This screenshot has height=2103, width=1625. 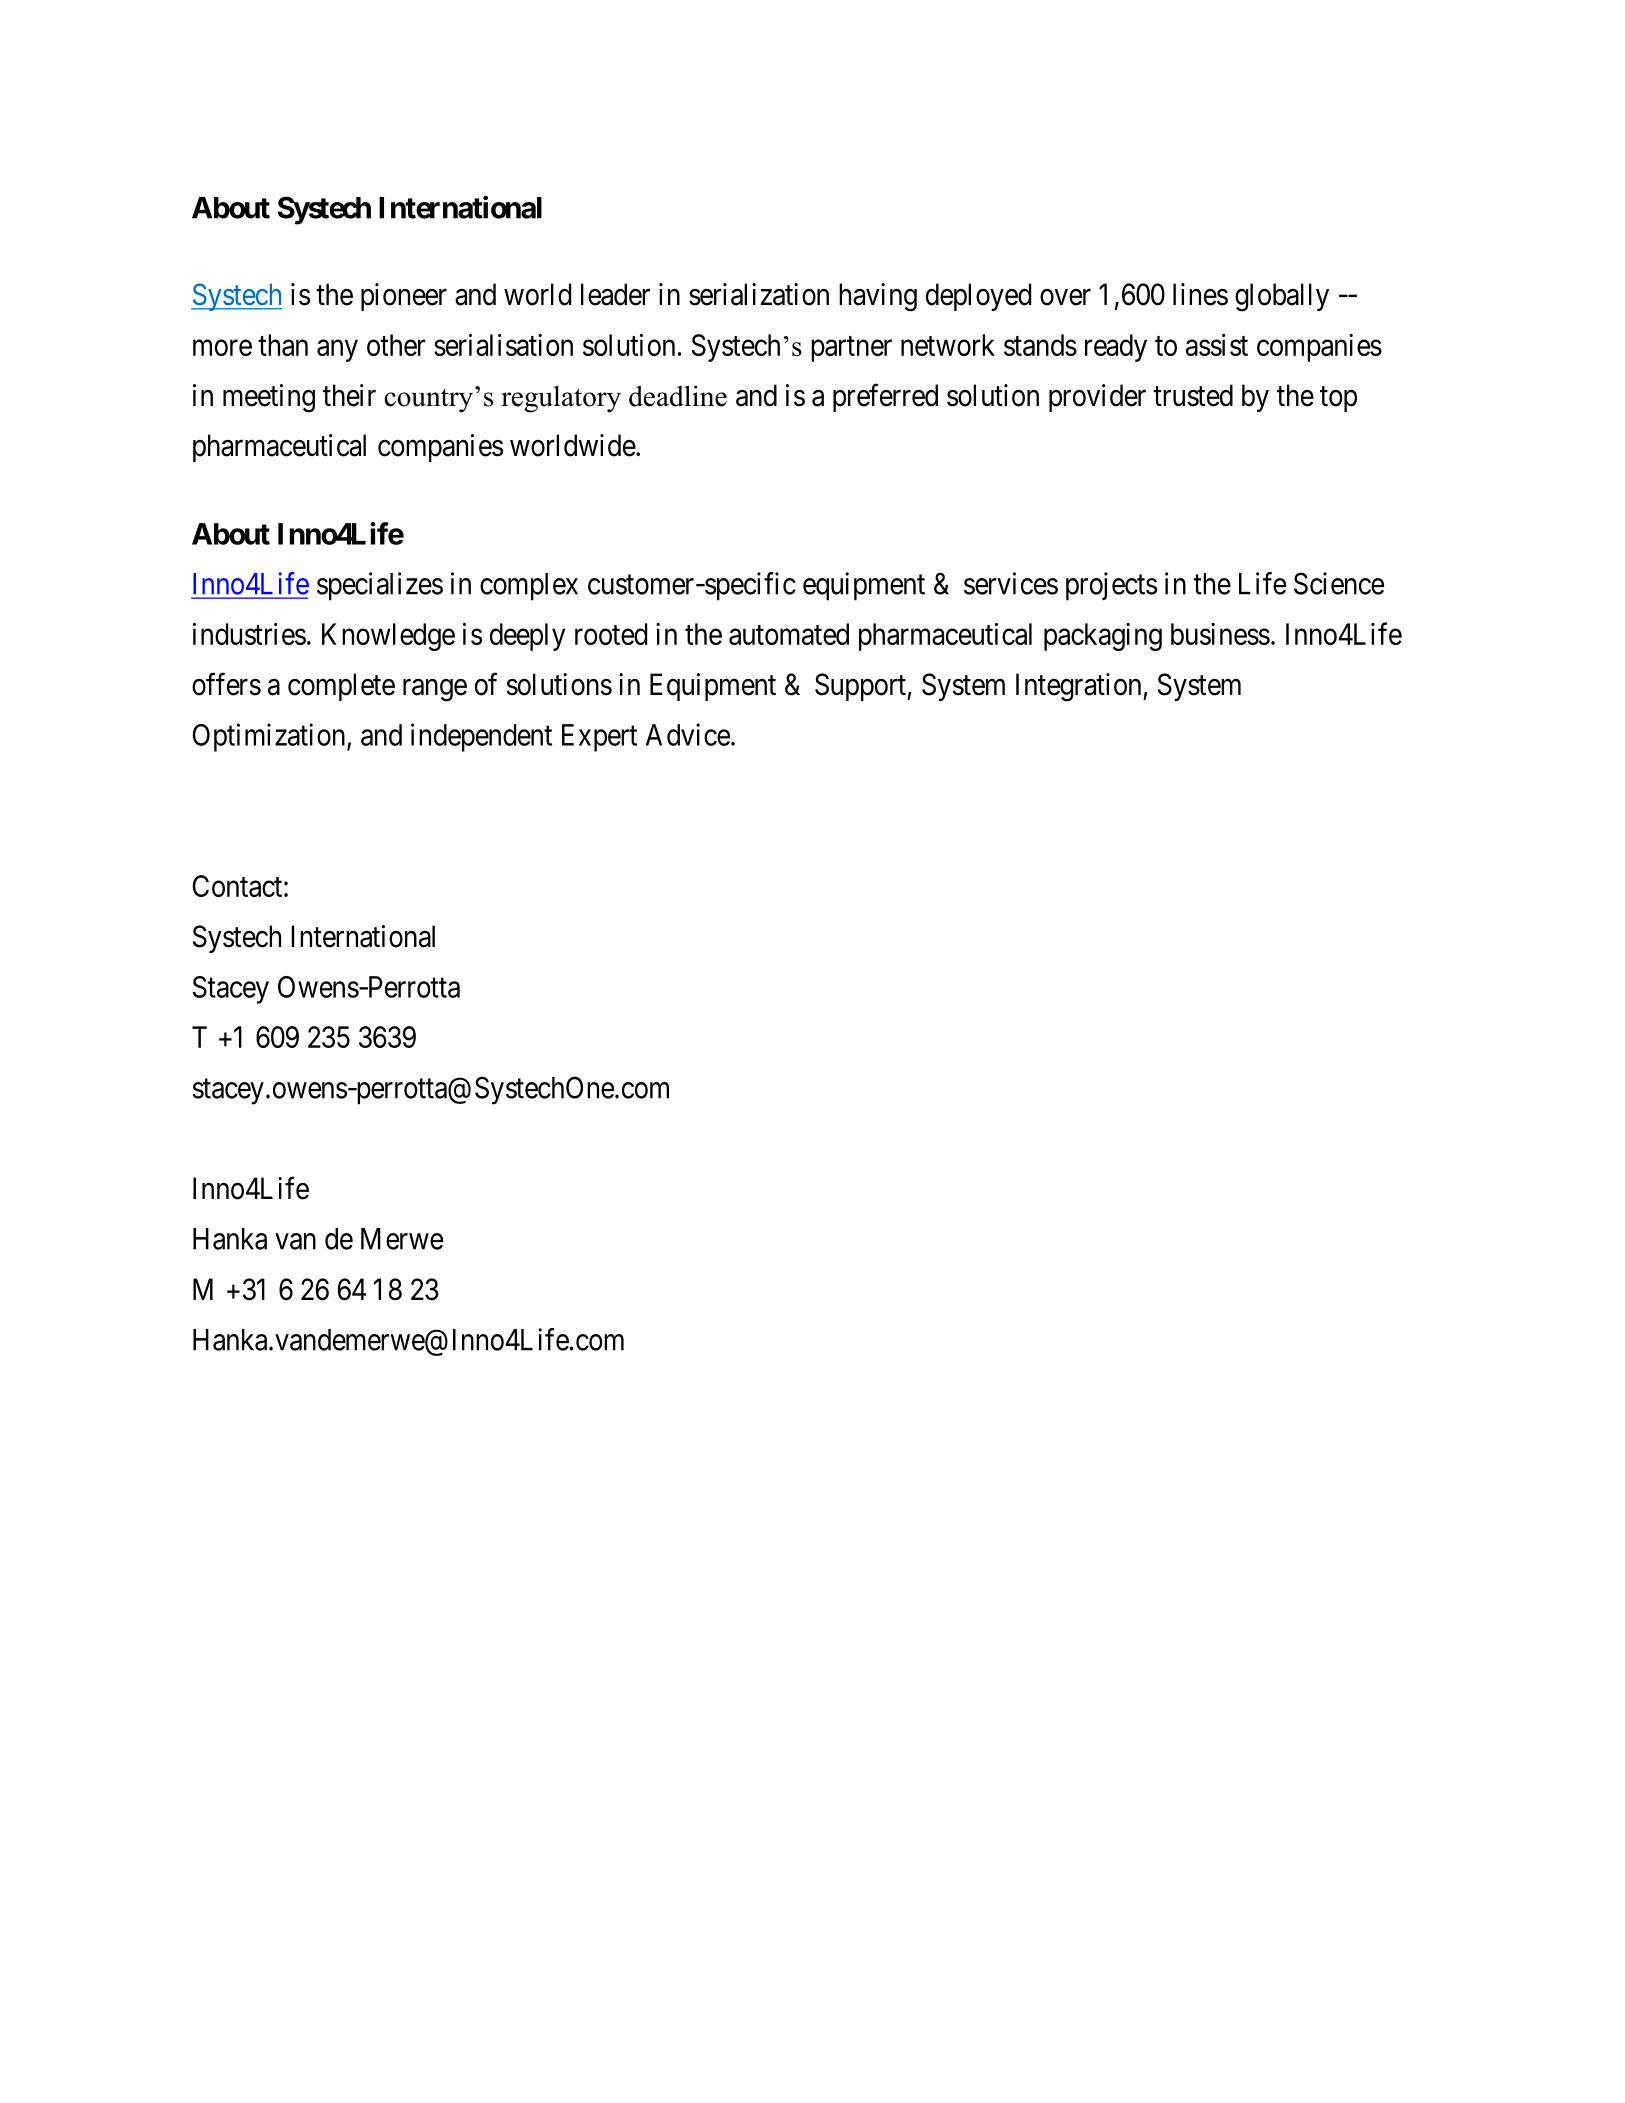 What do you see at coordinates (529, 587) in the screenshot?
I see `complex` at bounding box center [529, 587].
